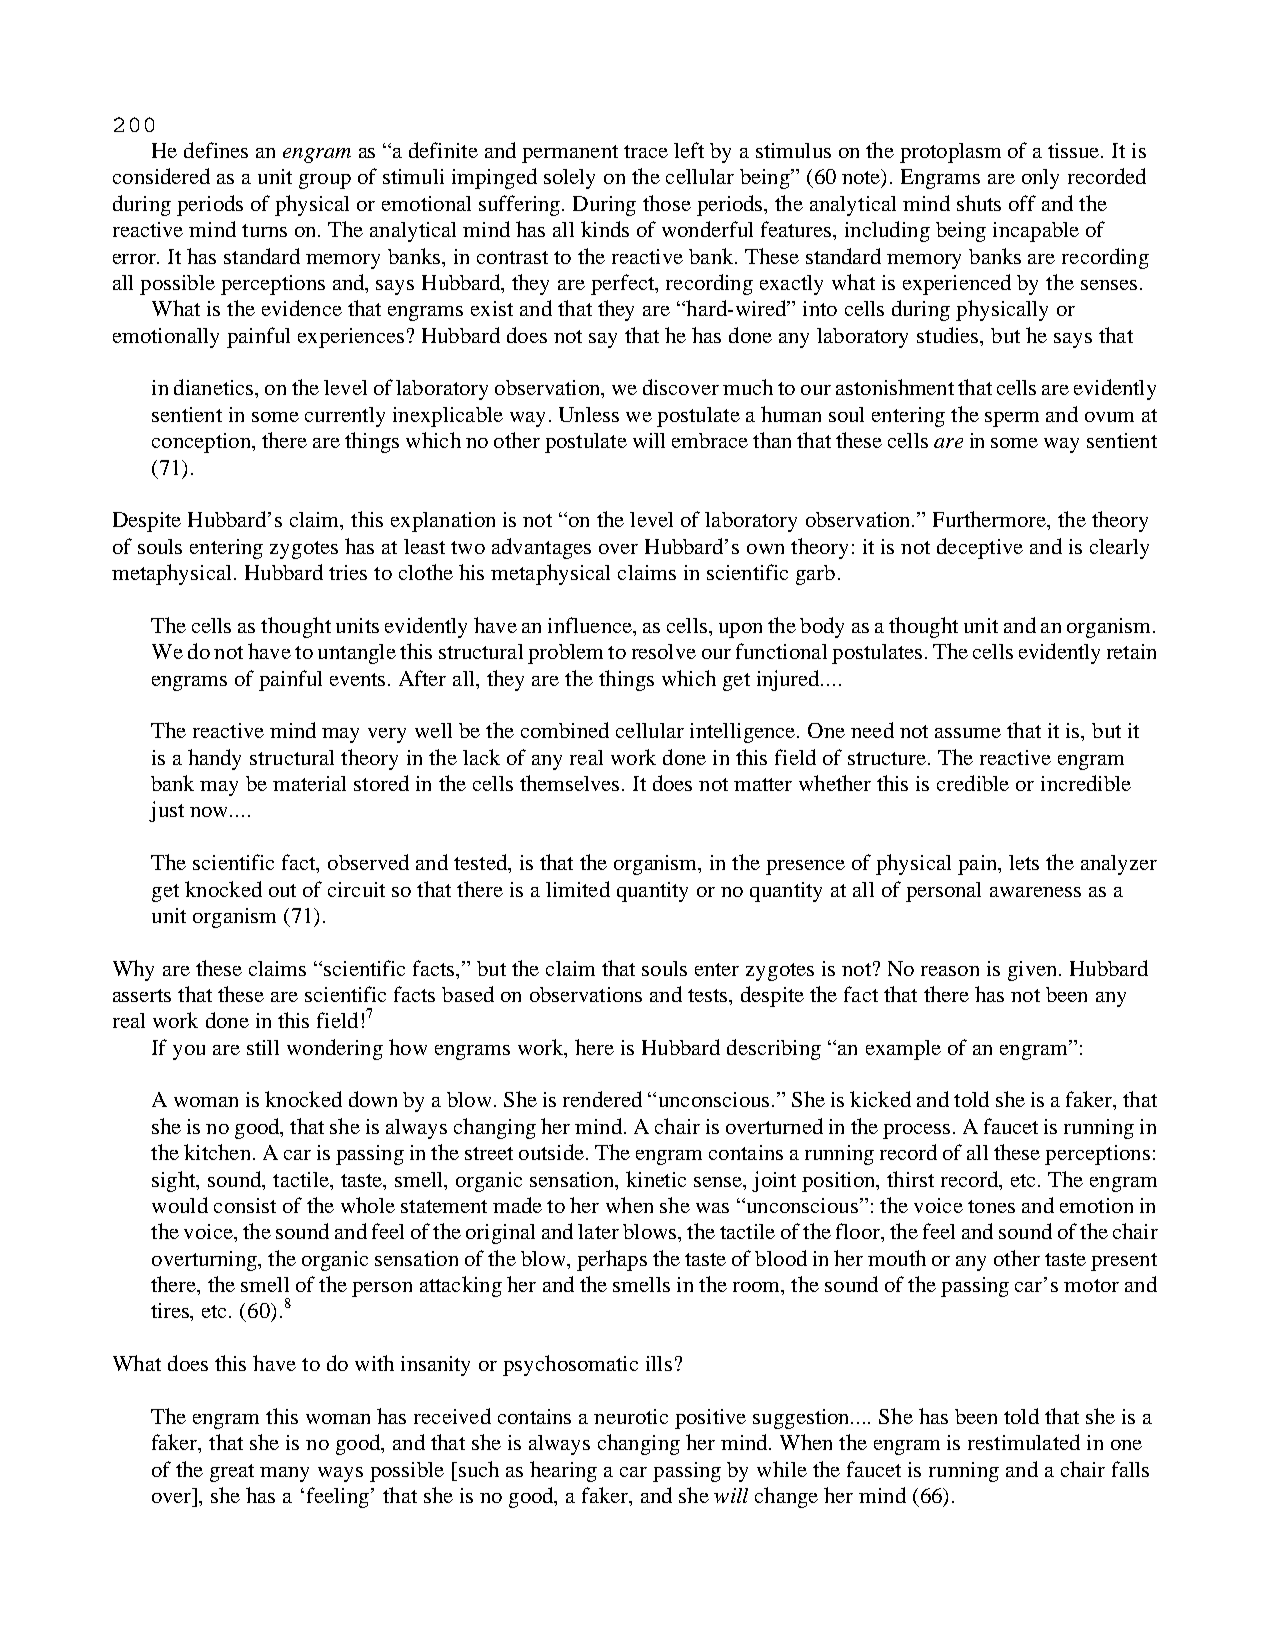 The image size is (1269, 1642). Describe the element at coordinates (232, 1473) in the page. I see `great` at that location.
